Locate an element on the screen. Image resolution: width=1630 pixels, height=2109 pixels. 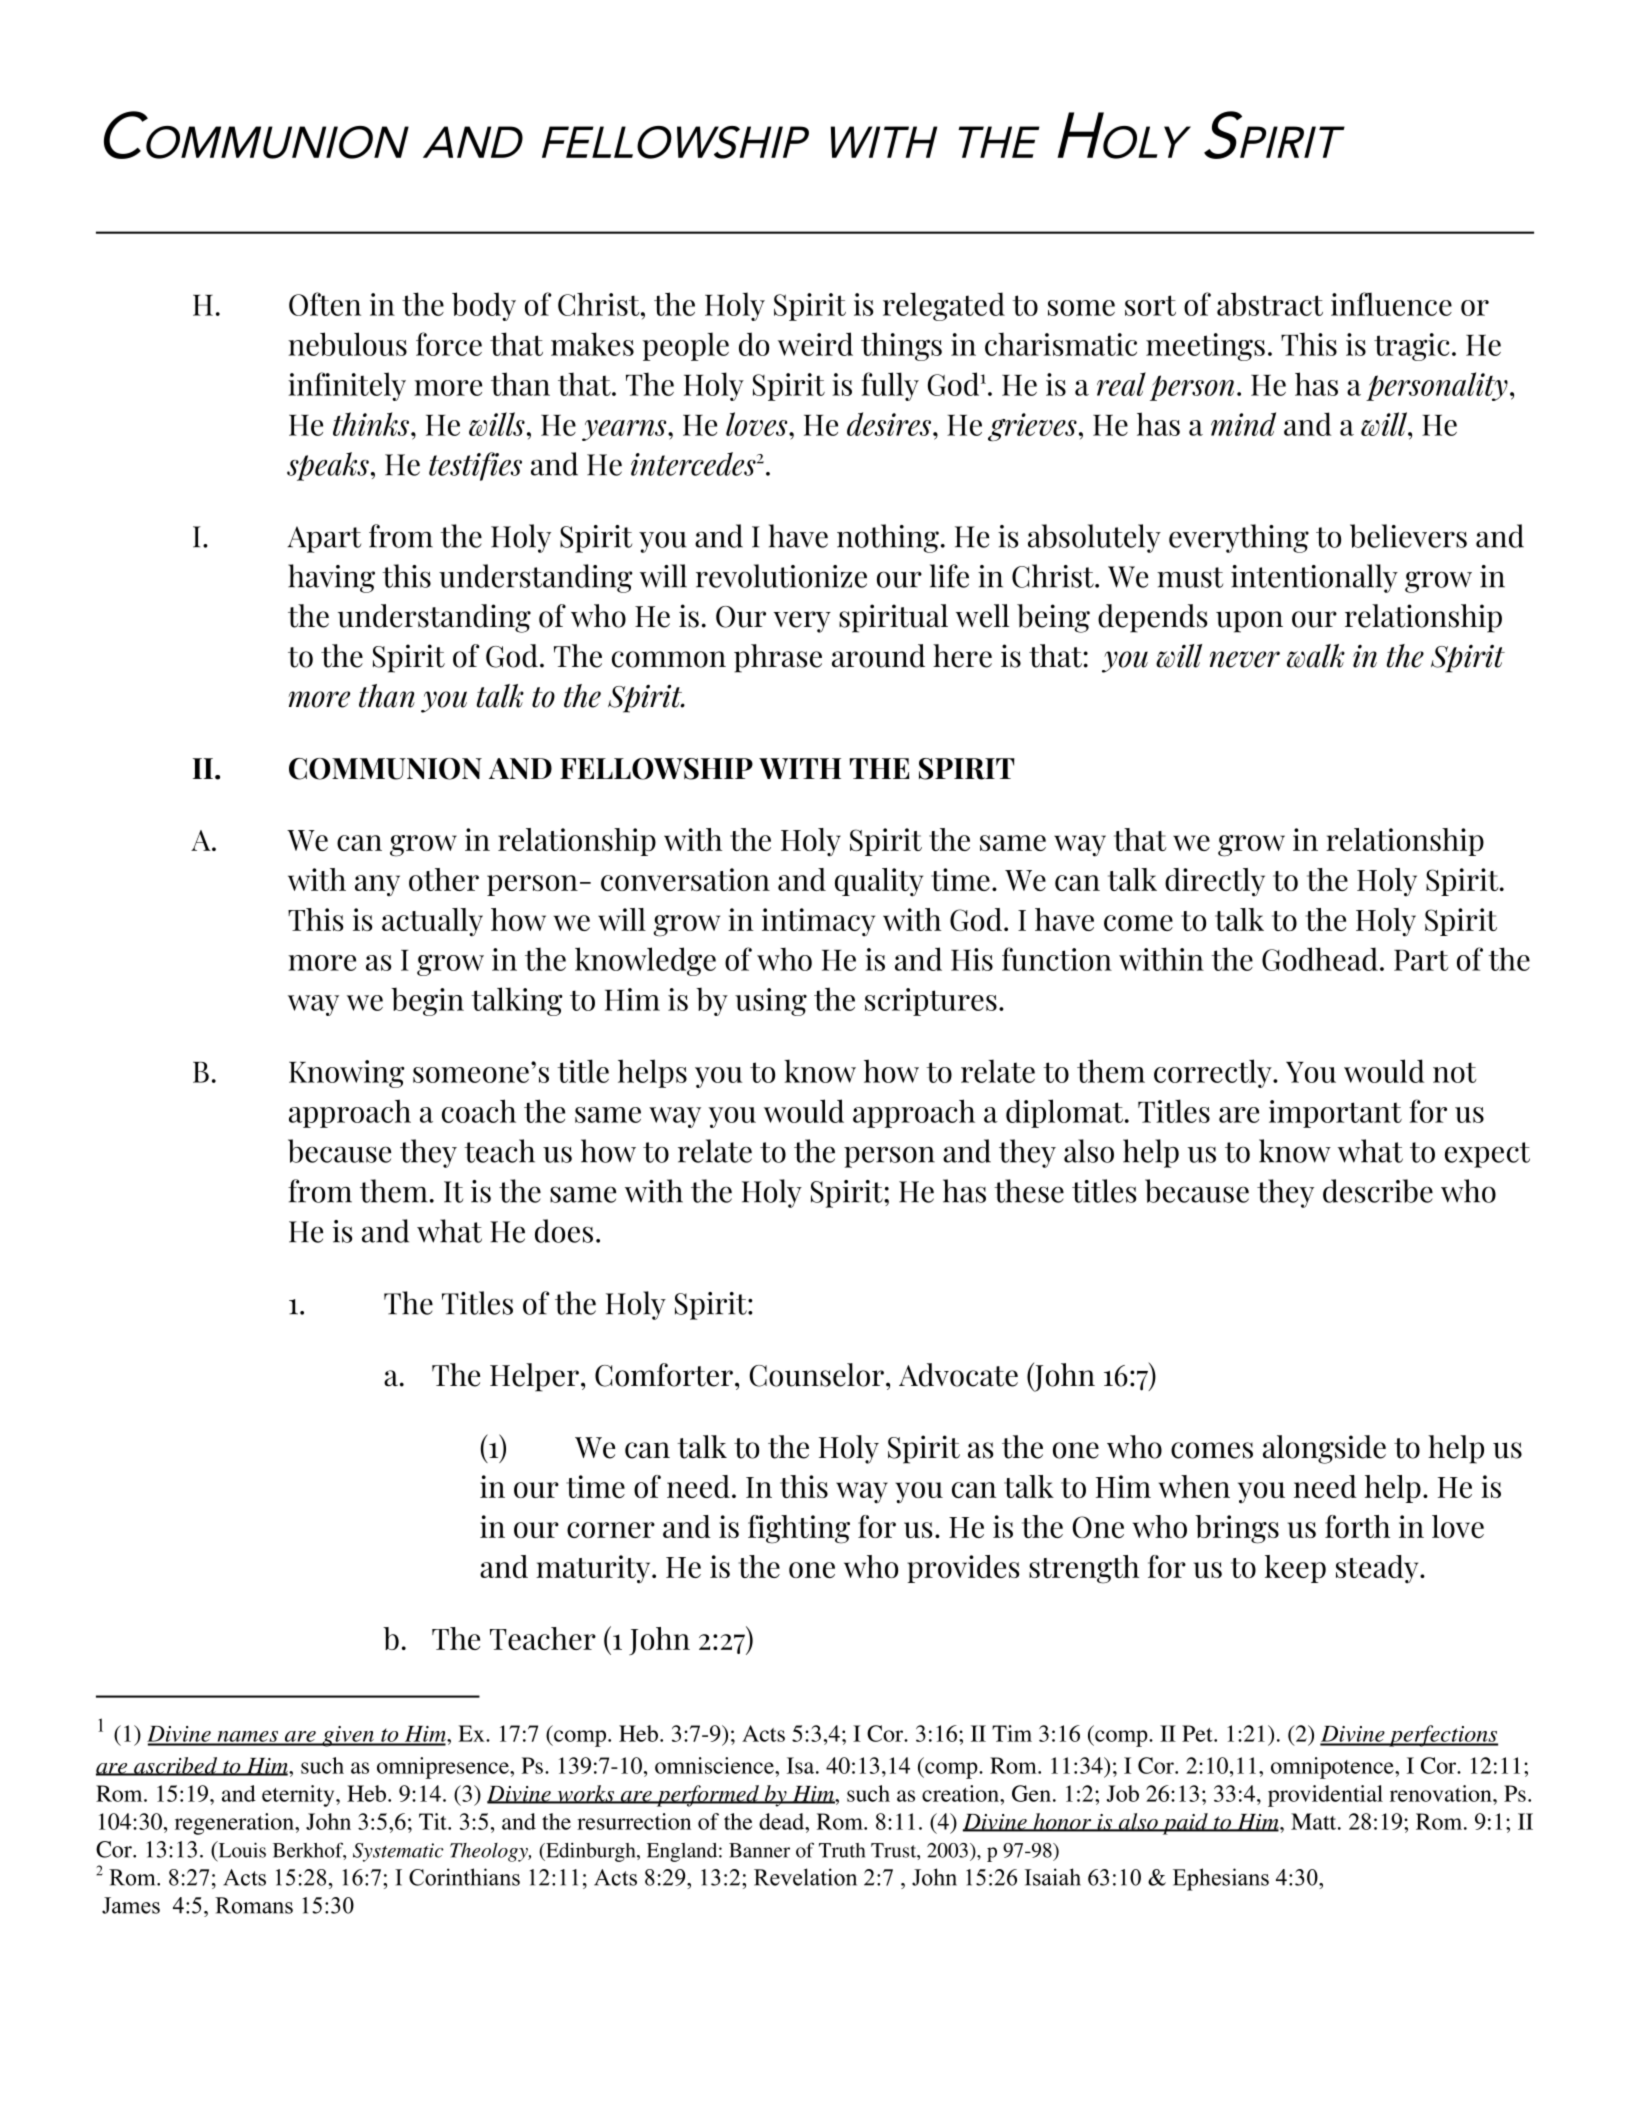
regeneration is located at coordinates (235, 1824).
